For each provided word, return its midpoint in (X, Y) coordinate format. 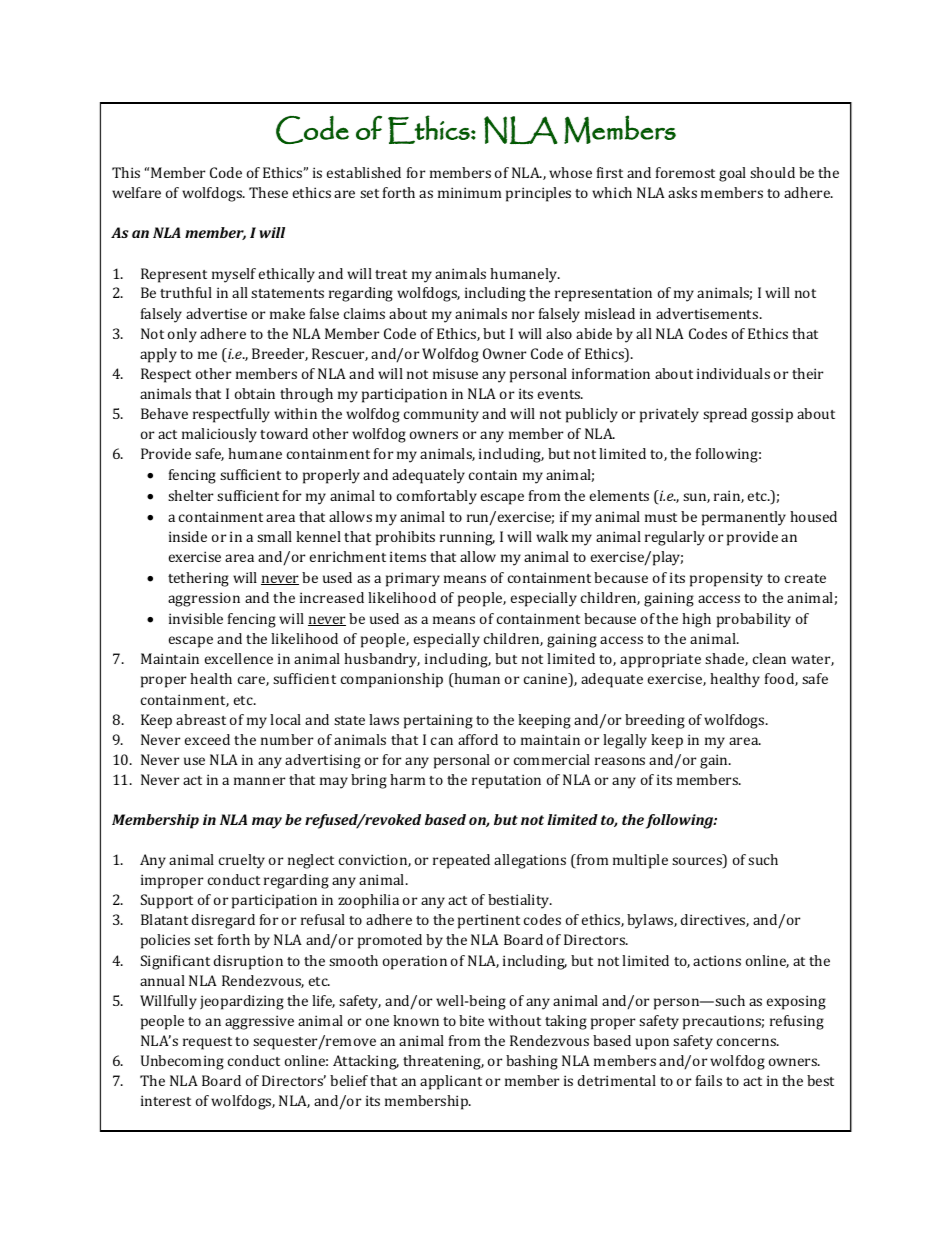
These (268, 192)
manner (259, 781)
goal (732, 174)
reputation (506, 781)
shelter (190, 495)
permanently (744, 518)
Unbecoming (182, 1062)
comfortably (437, 497)
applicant (451, 1082)
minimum (469, 192)
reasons (620, 761)
